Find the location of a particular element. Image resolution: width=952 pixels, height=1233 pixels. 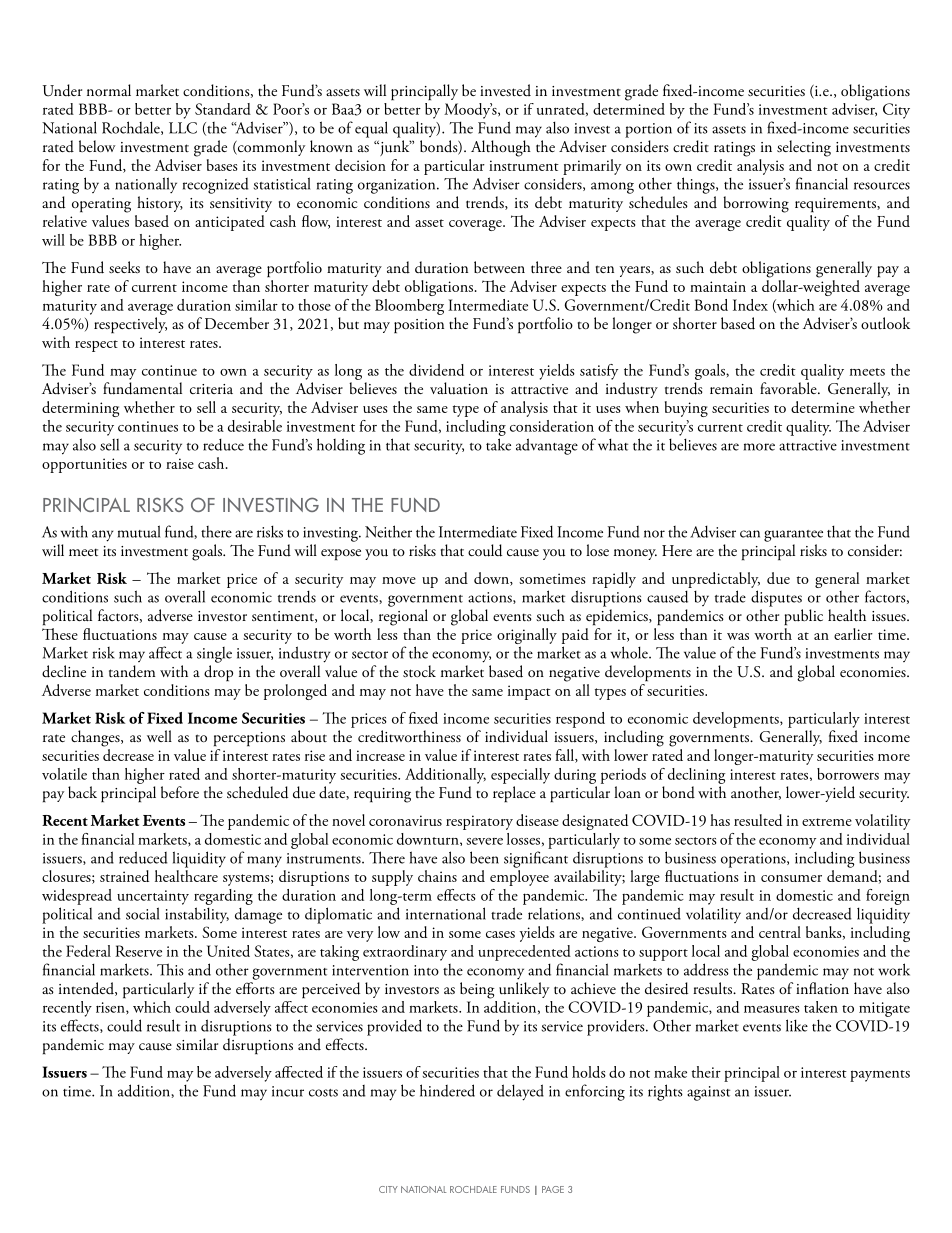

Although is located at coordinates (501, 148).
